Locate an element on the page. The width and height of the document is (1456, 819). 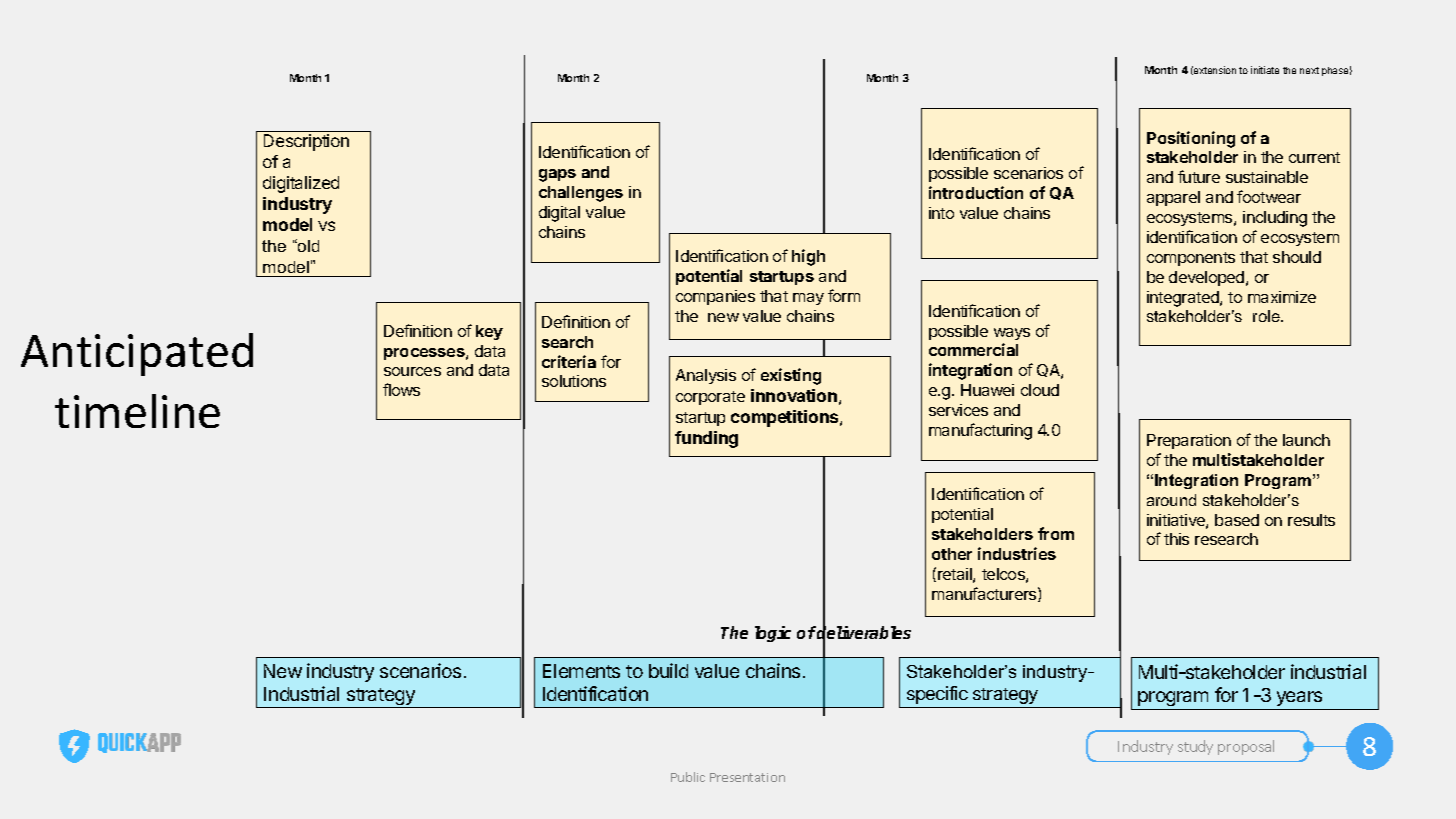
Public is located at coordinates (688, 777).
